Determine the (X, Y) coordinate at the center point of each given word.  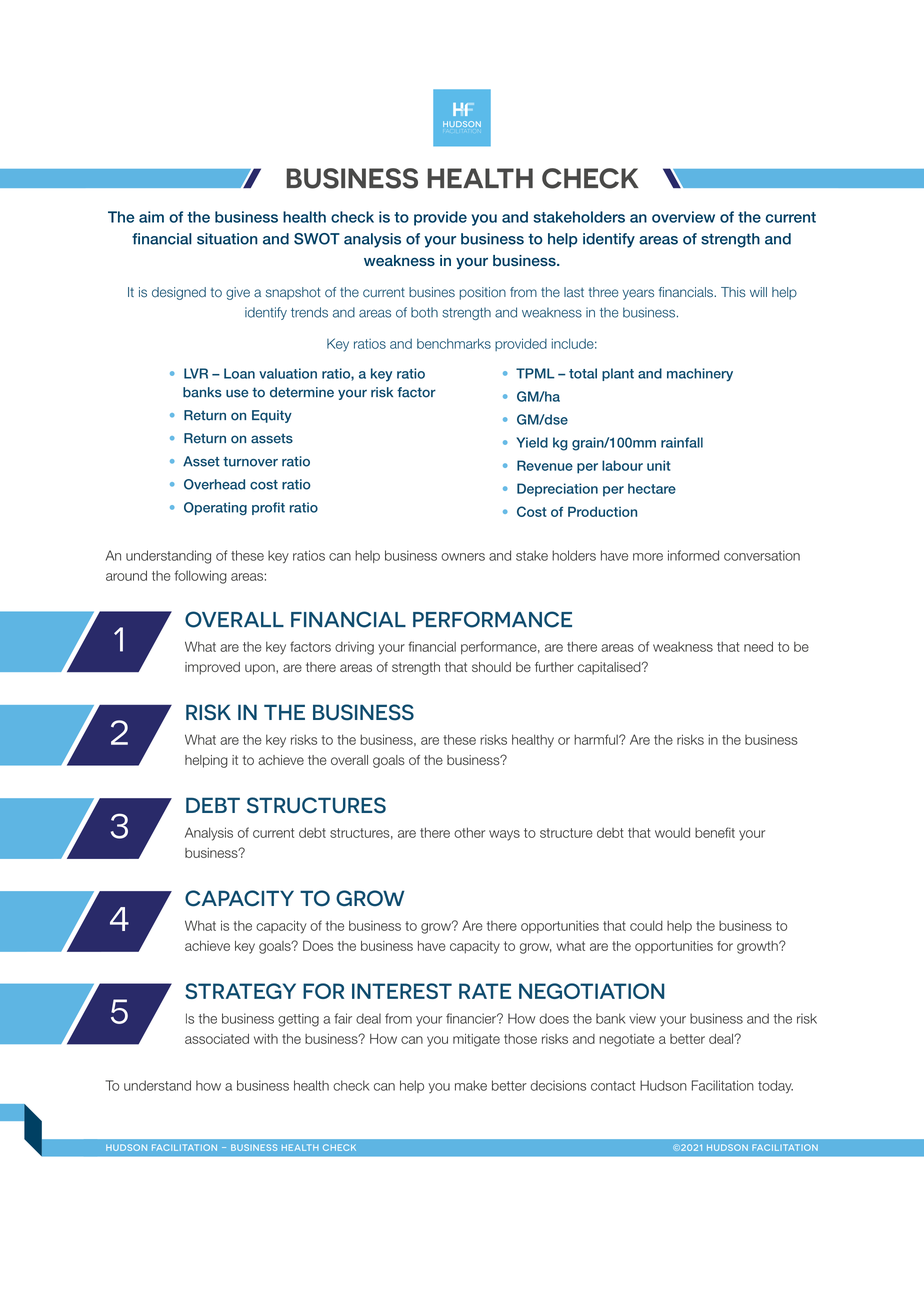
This (733, 292)
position (482, 293)
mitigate (476, 1040)
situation (227, 239)
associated (217, 1039)
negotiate (627, 1040)
